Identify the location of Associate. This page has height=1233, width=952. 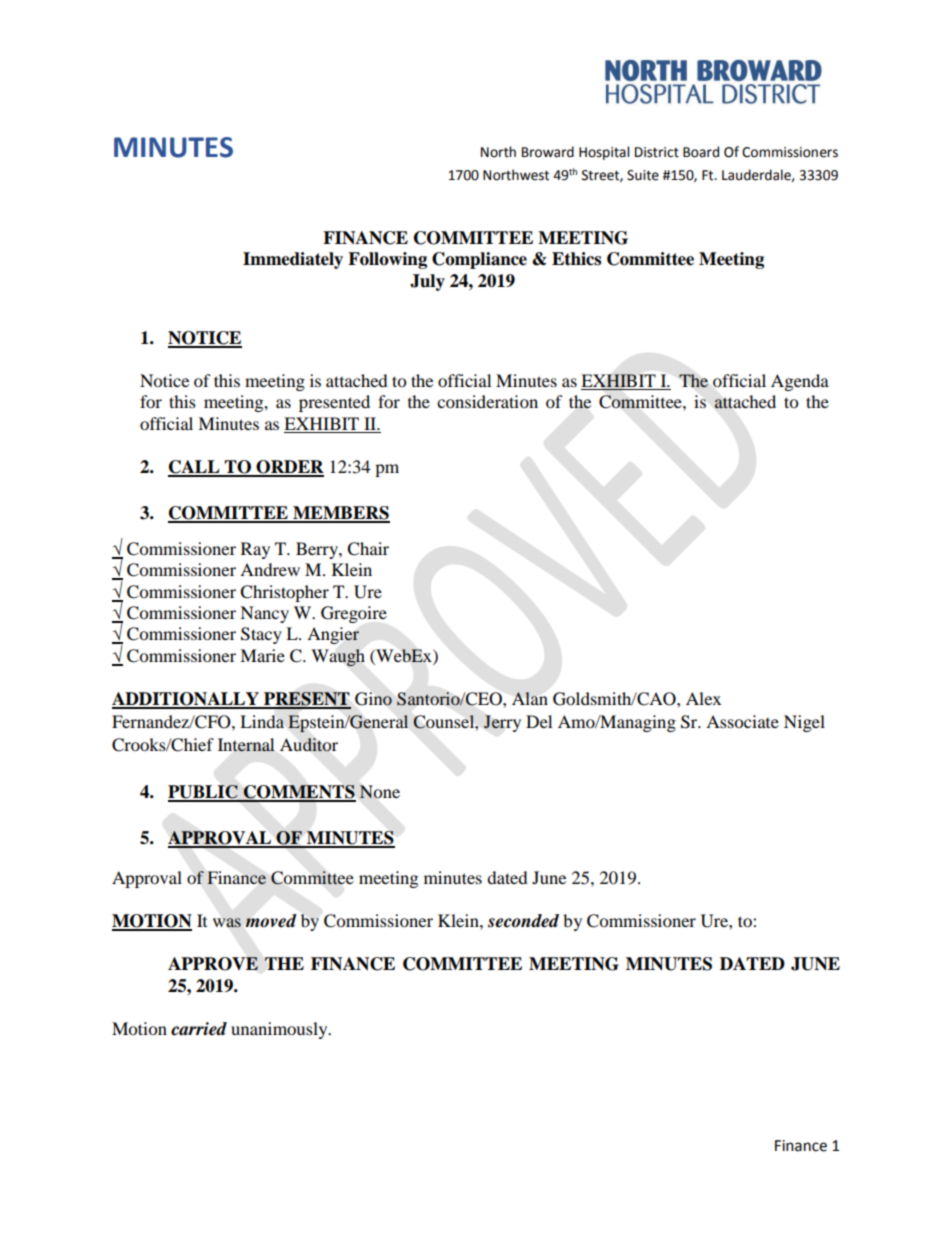
(742, 721).
